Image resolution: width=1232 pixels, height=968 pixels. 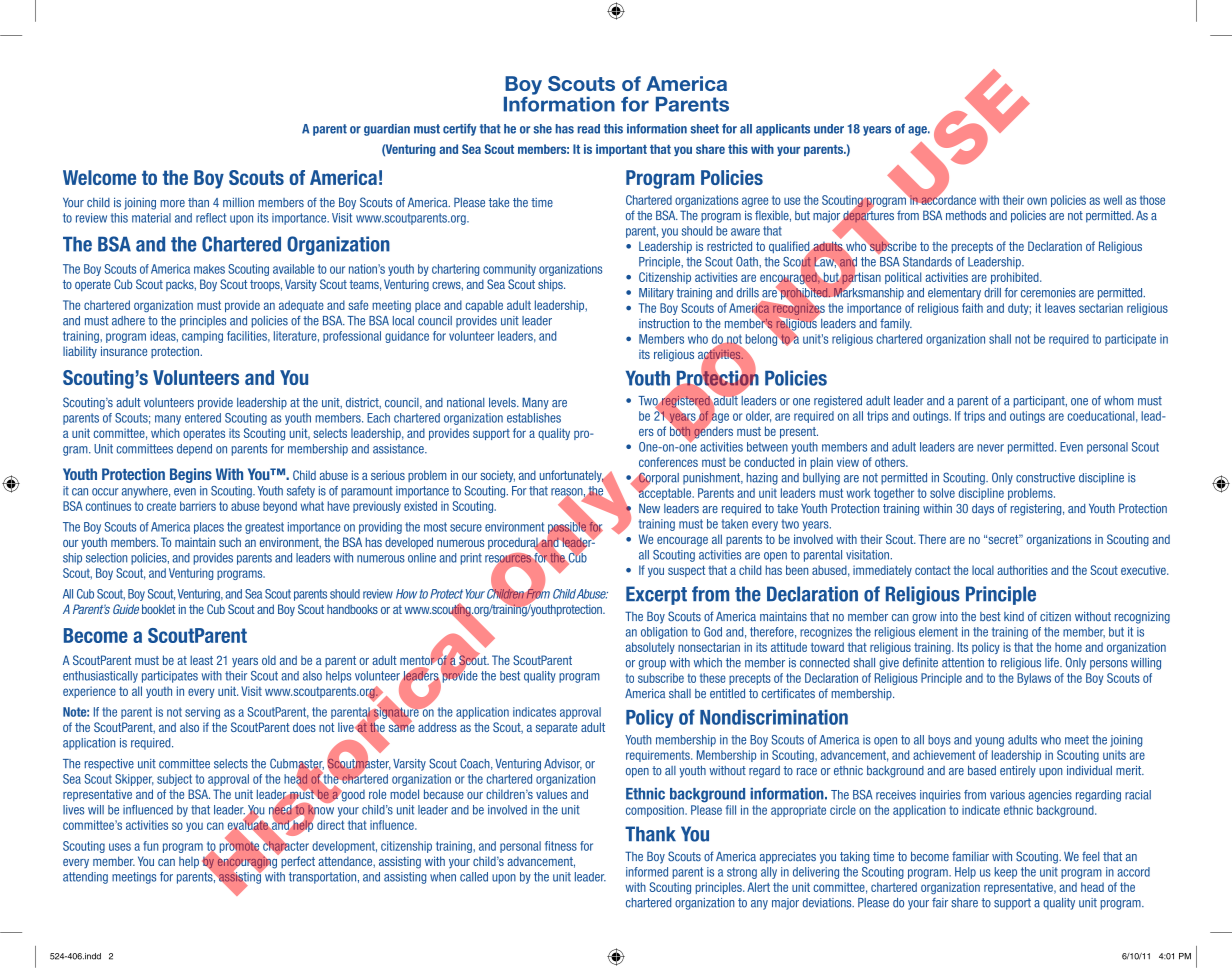 What do you see at coordinates (989, 742) in the image?
I see `young` at bounding box center [989, 742].
